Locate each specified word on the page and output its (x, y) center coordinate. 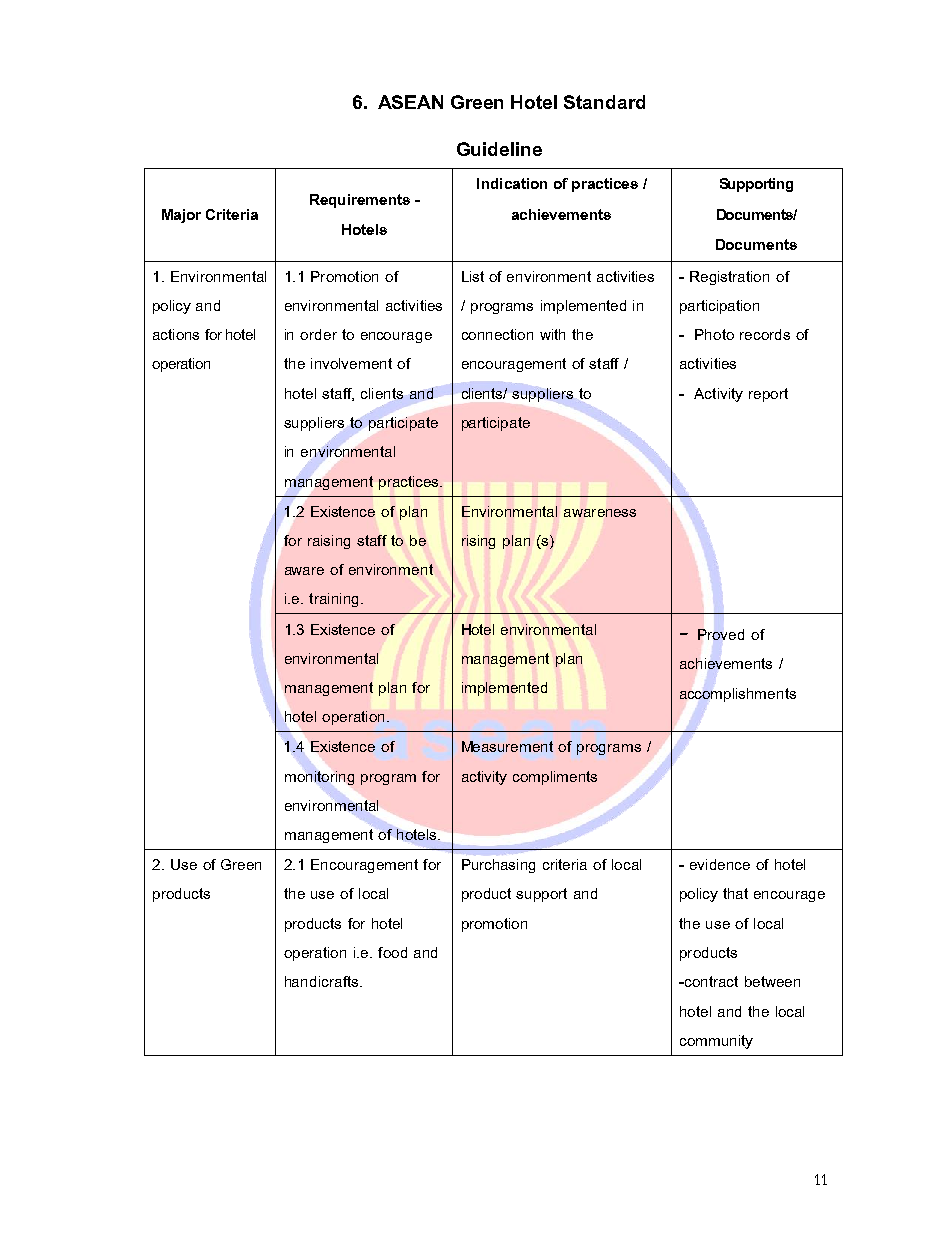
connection (497, 334)
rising (478, 542)
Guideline (499, 149)
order (318, 334)
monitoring (319, 777)
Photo (714, 334)
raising (329, 542)
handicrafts (323, 981)
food (392, 952)
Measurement (507, 746)
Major (181, 216)
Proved (721, 634)
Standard (604, 102)
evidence (720, 864)
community (716, 1042)
